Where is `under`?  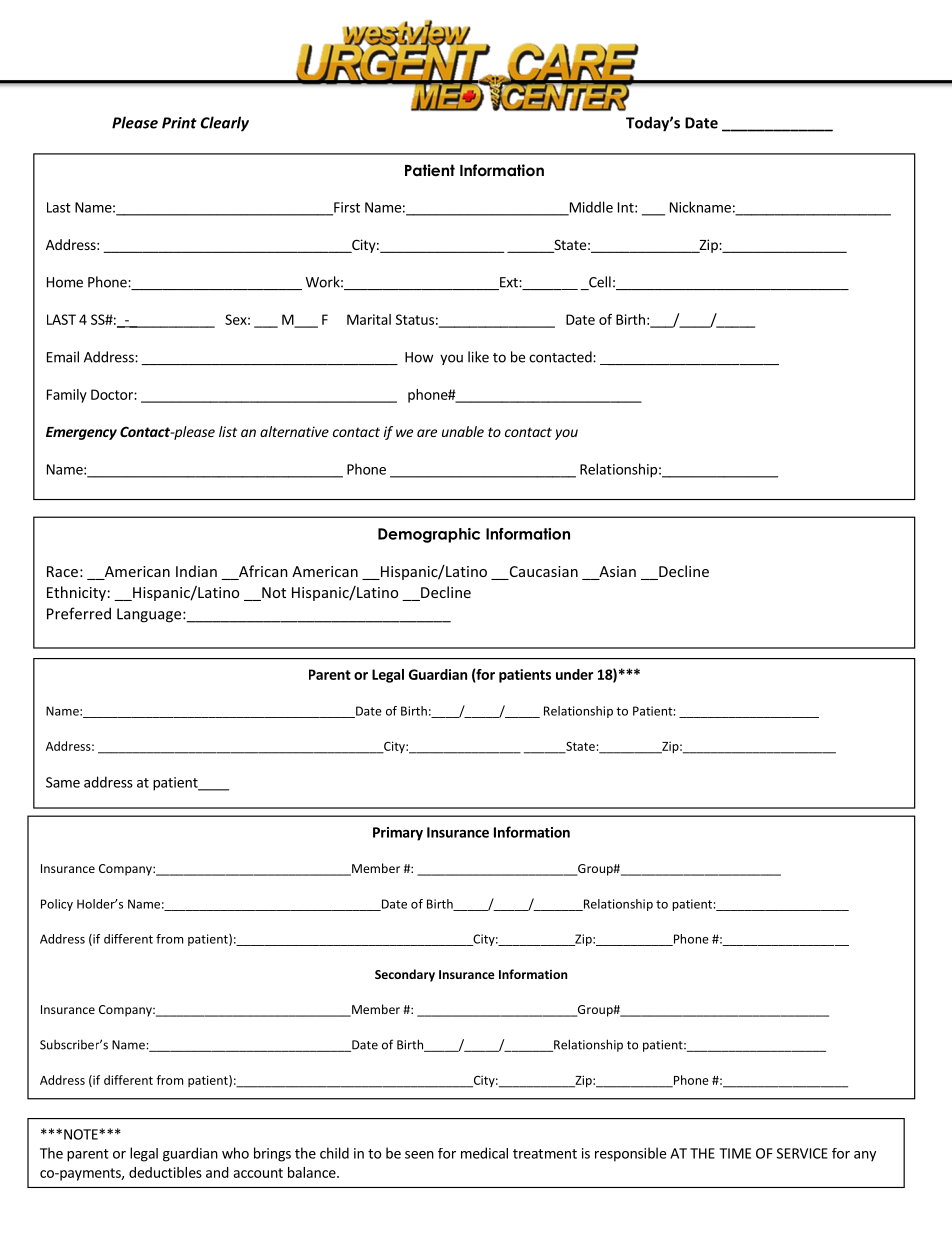 under is located at coordinates (575, 674).
